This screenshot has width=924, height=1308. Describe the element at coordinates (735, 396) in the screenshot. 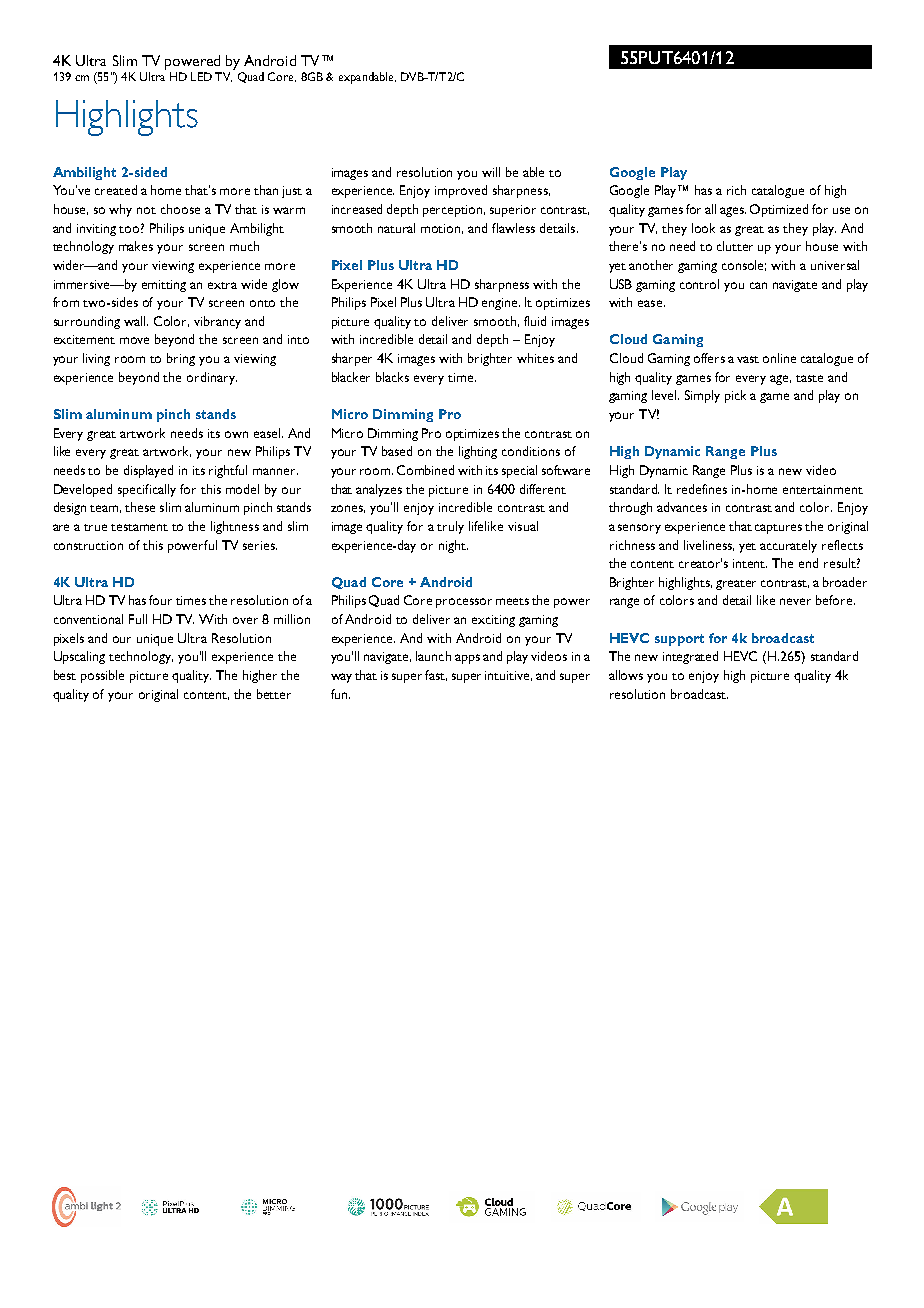

I see `pick` at that location.
